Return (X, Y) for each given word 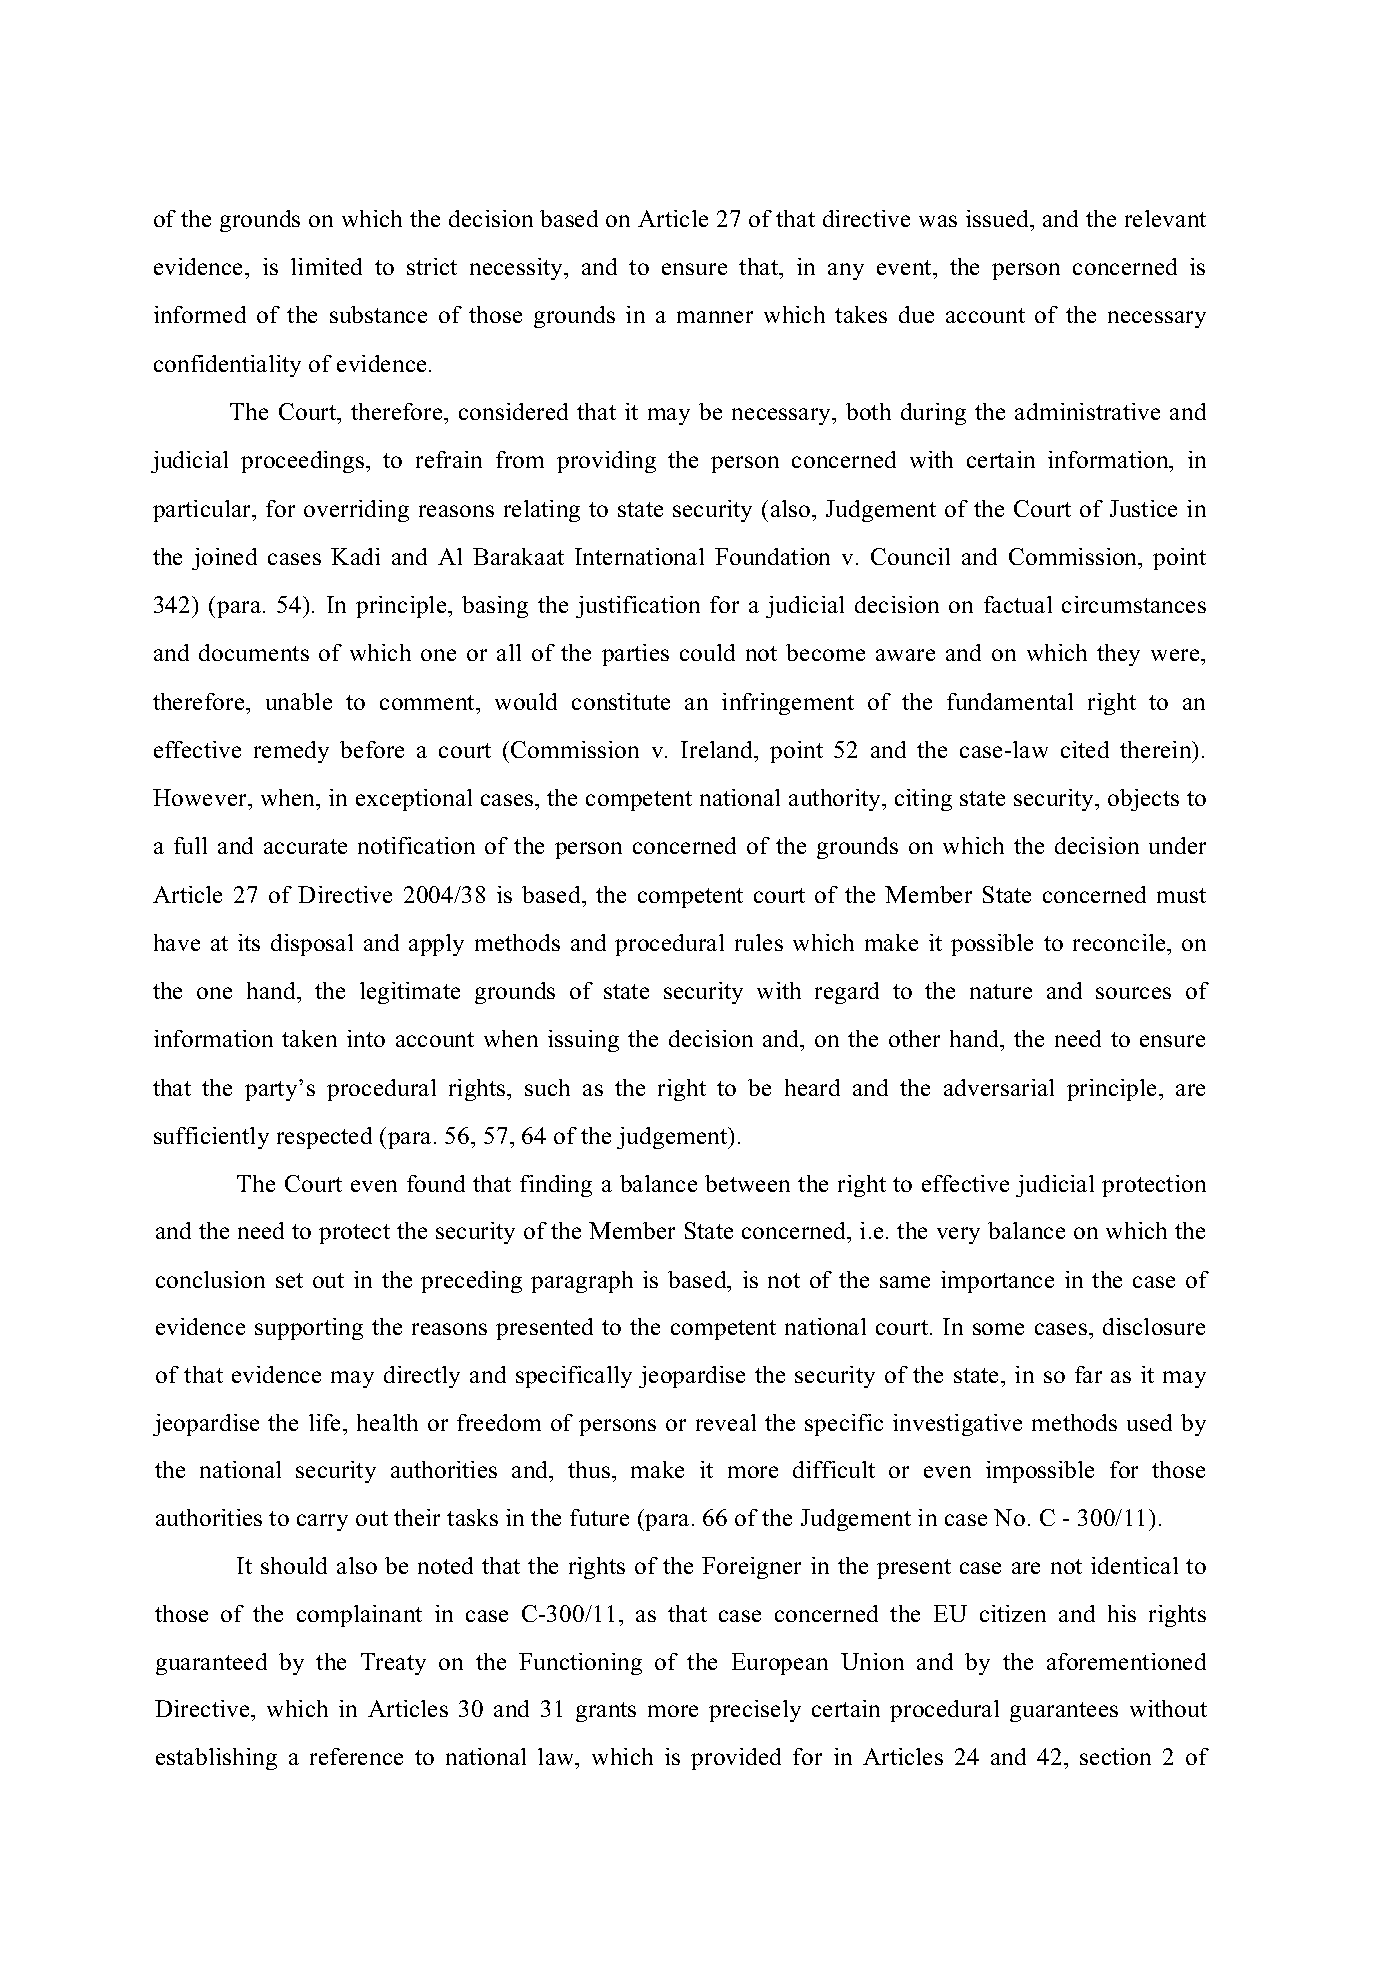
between (747, 1183)
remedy (291, 752)
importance (997, 1282)
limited (326, 266)
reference (356, 1756)
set (289, 1280)
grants (606, 1712)
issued (999, 220)
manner (715, 317)
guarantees (1064, 1712)
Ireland (718, 751)
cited (1085, 749)
